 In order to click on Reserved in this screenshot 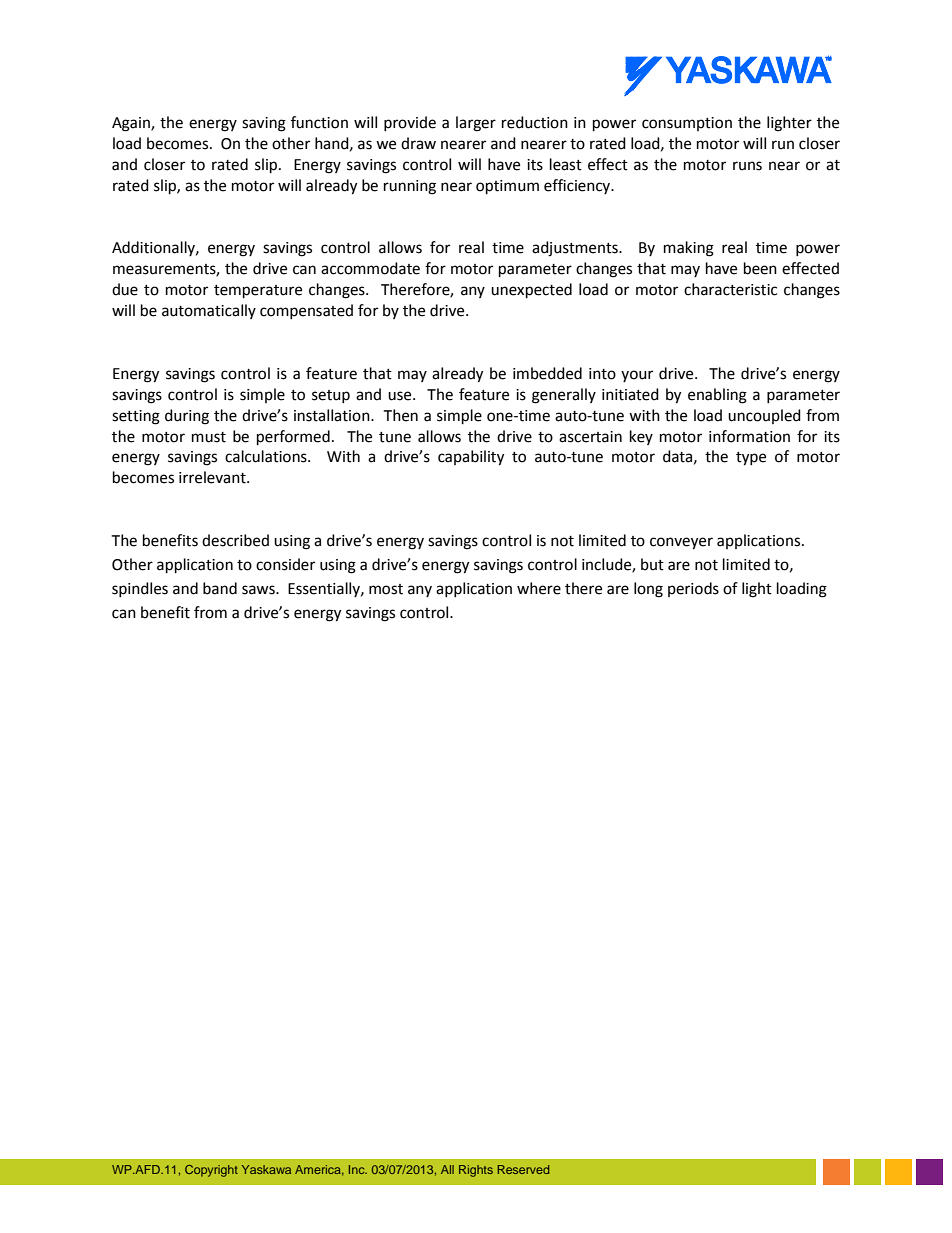, I will do `click(523, 1169)`.
